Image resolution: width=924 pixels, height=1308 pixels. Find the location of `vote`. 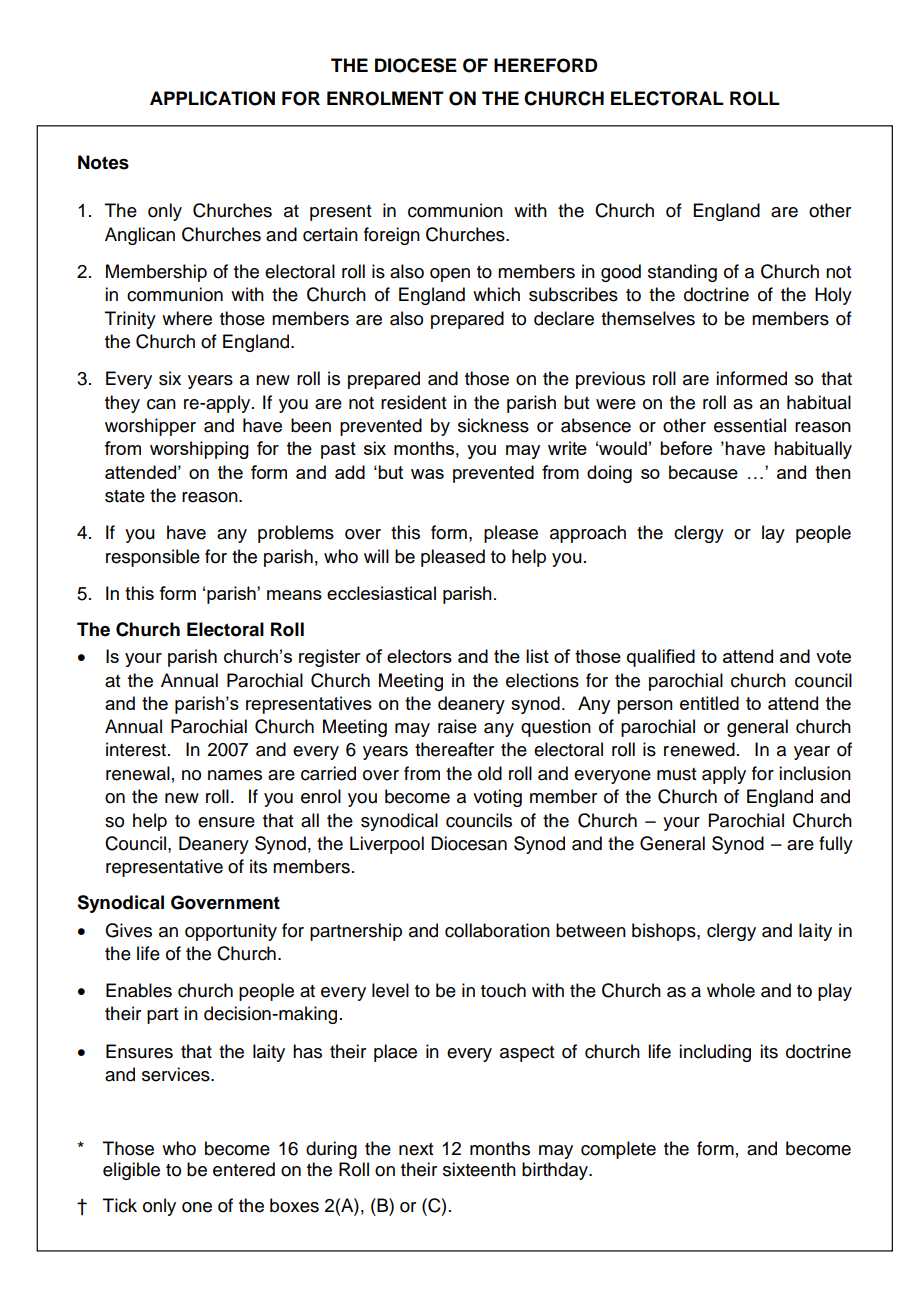

vote is located at coordinates (833, 656).
